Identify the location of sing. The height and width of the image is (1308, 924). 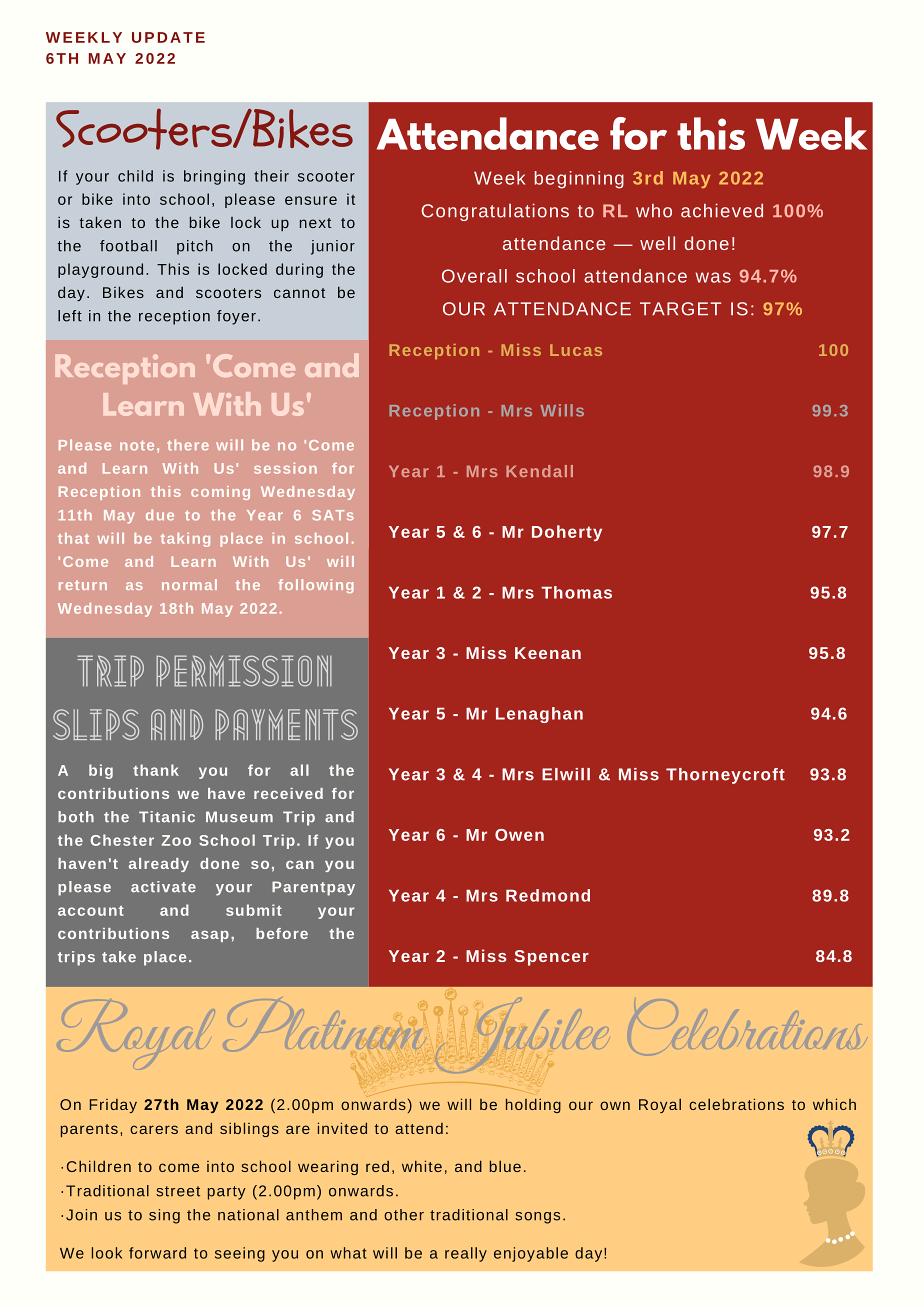
(164, 1216).
